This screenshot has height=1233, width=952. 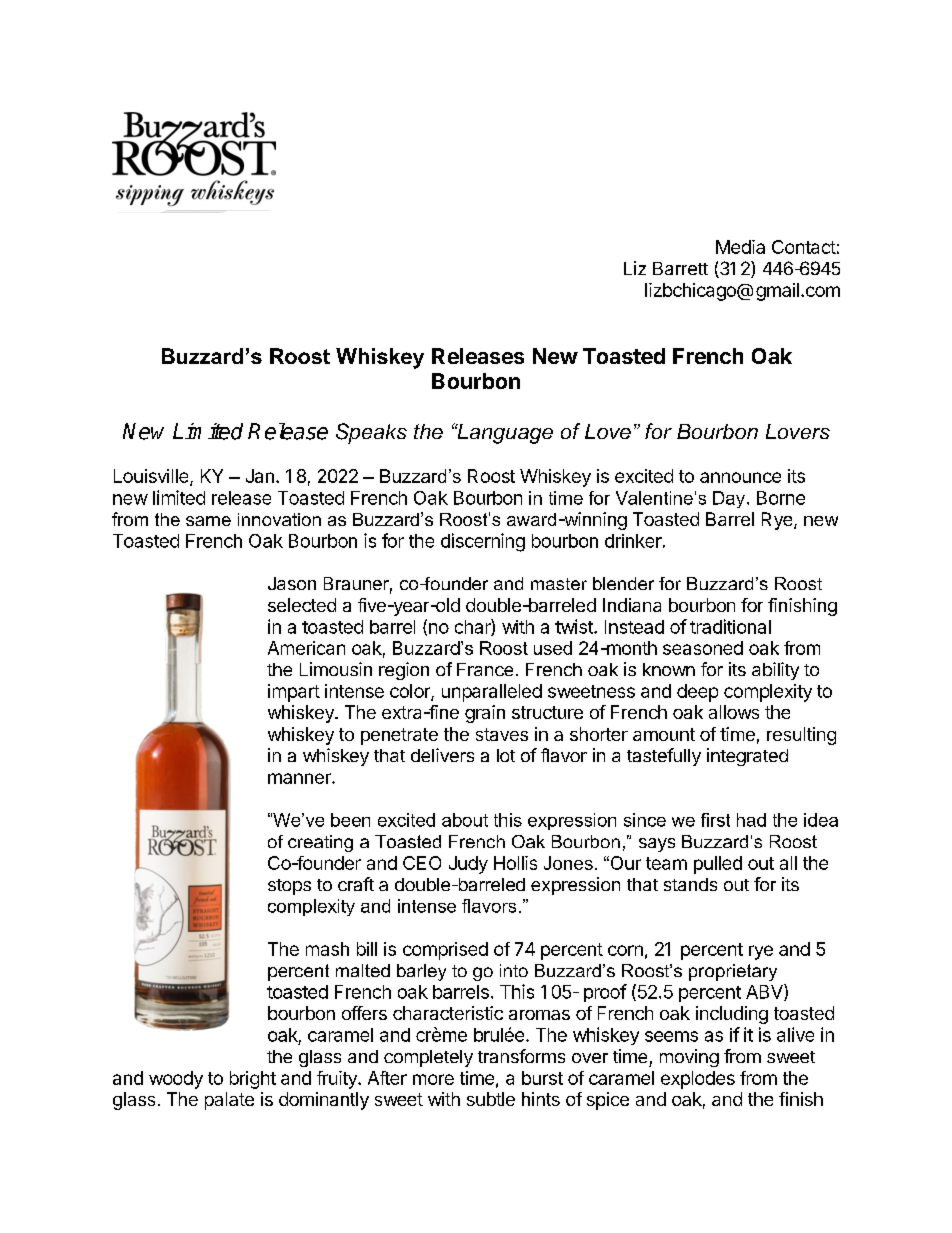 What do you see at coordinates (680, 268) in the screenshot?
I see `Barrett` at bounding box center [680, 268].
